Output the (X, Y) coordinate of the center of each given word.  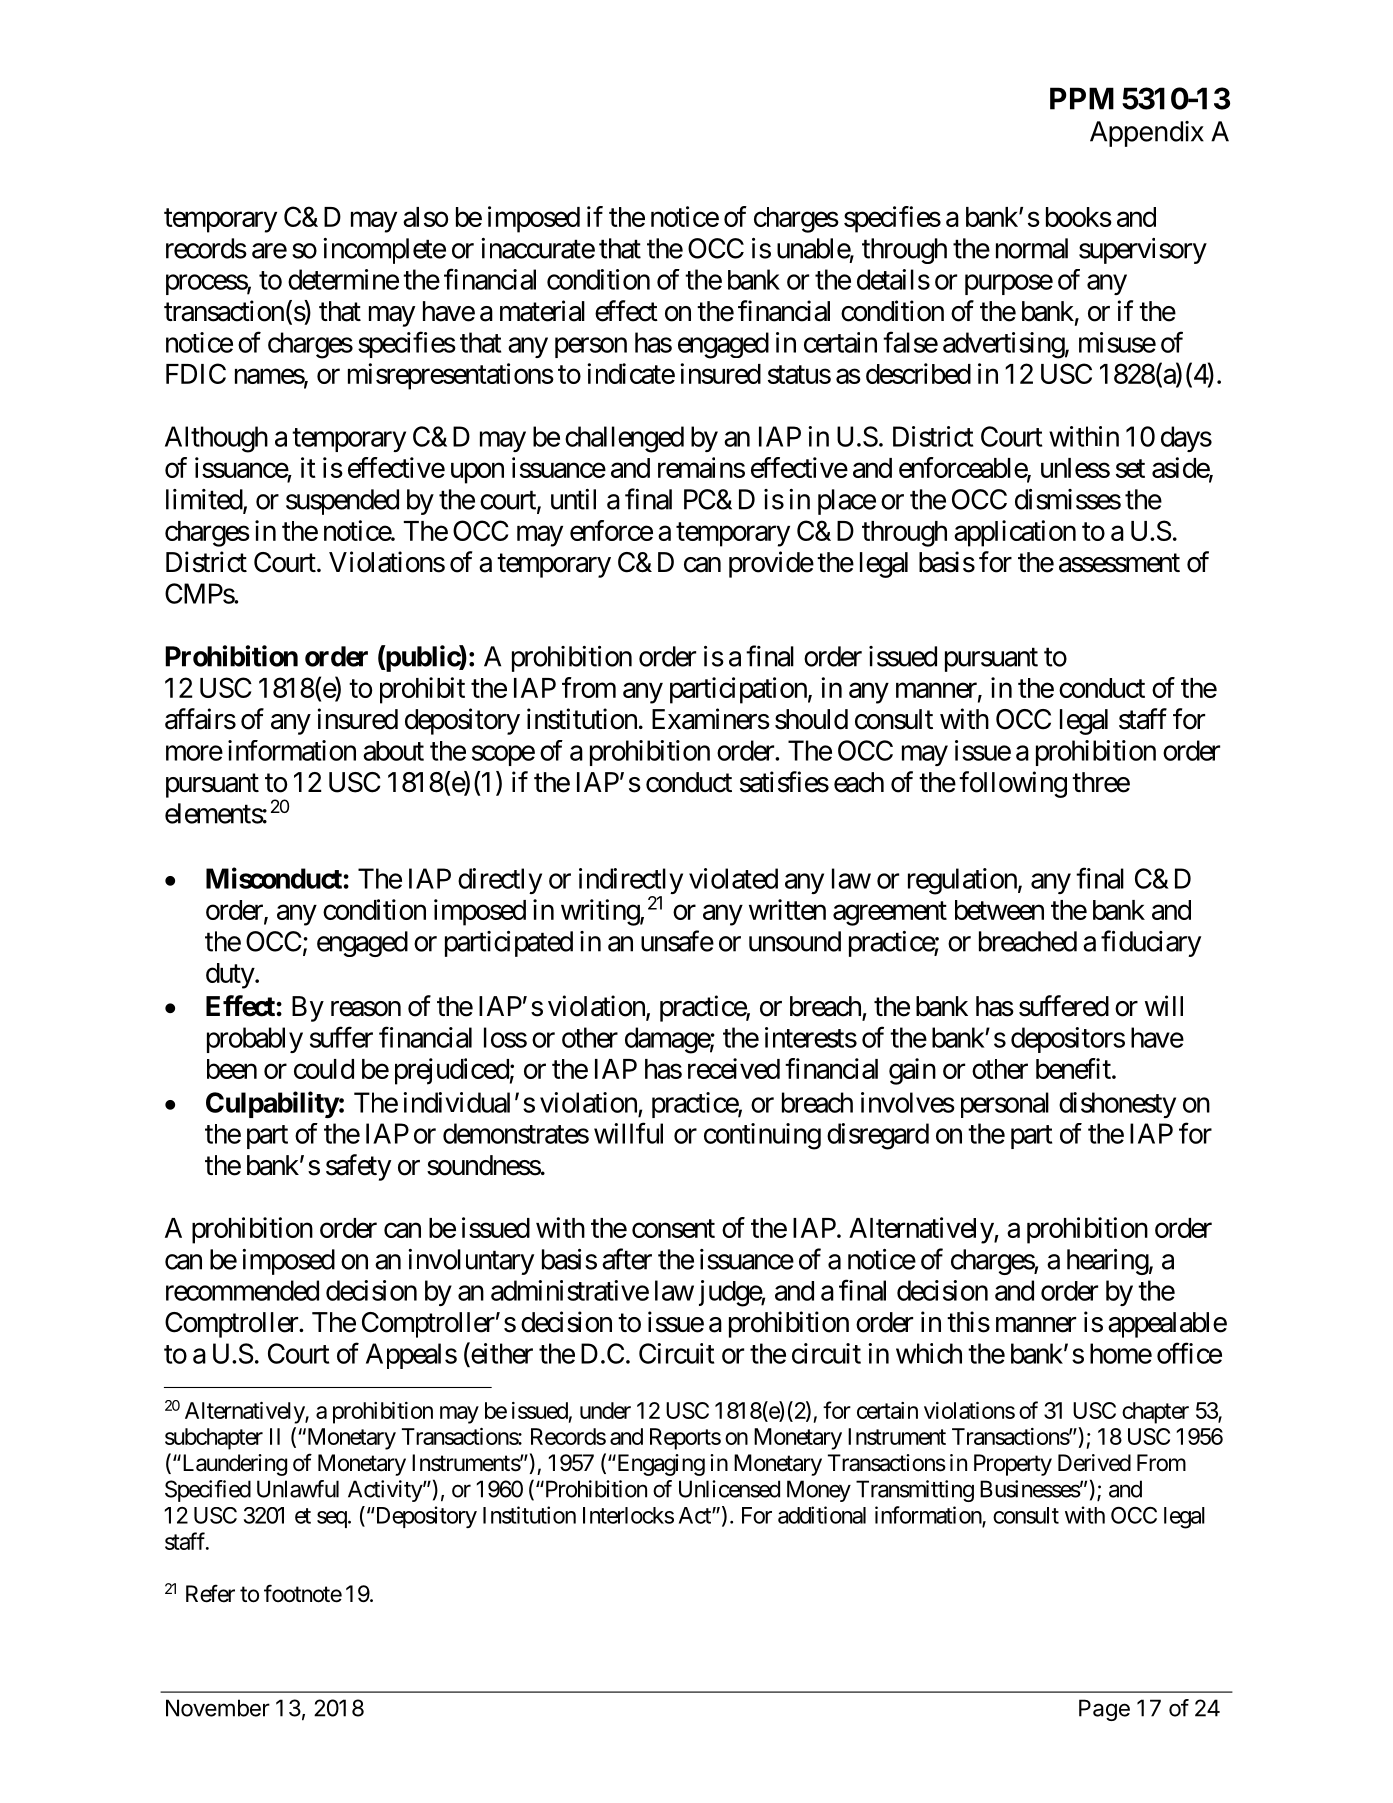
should (811, 719)
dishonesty (1117, 1105)
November (218, 1708)
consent (673, 1229)
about (393, 751)
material (542, 311)
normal (1032, 248)
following (1013, 784)
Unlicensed (729, 1489)
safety (358, 1167)
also (426, 217)
